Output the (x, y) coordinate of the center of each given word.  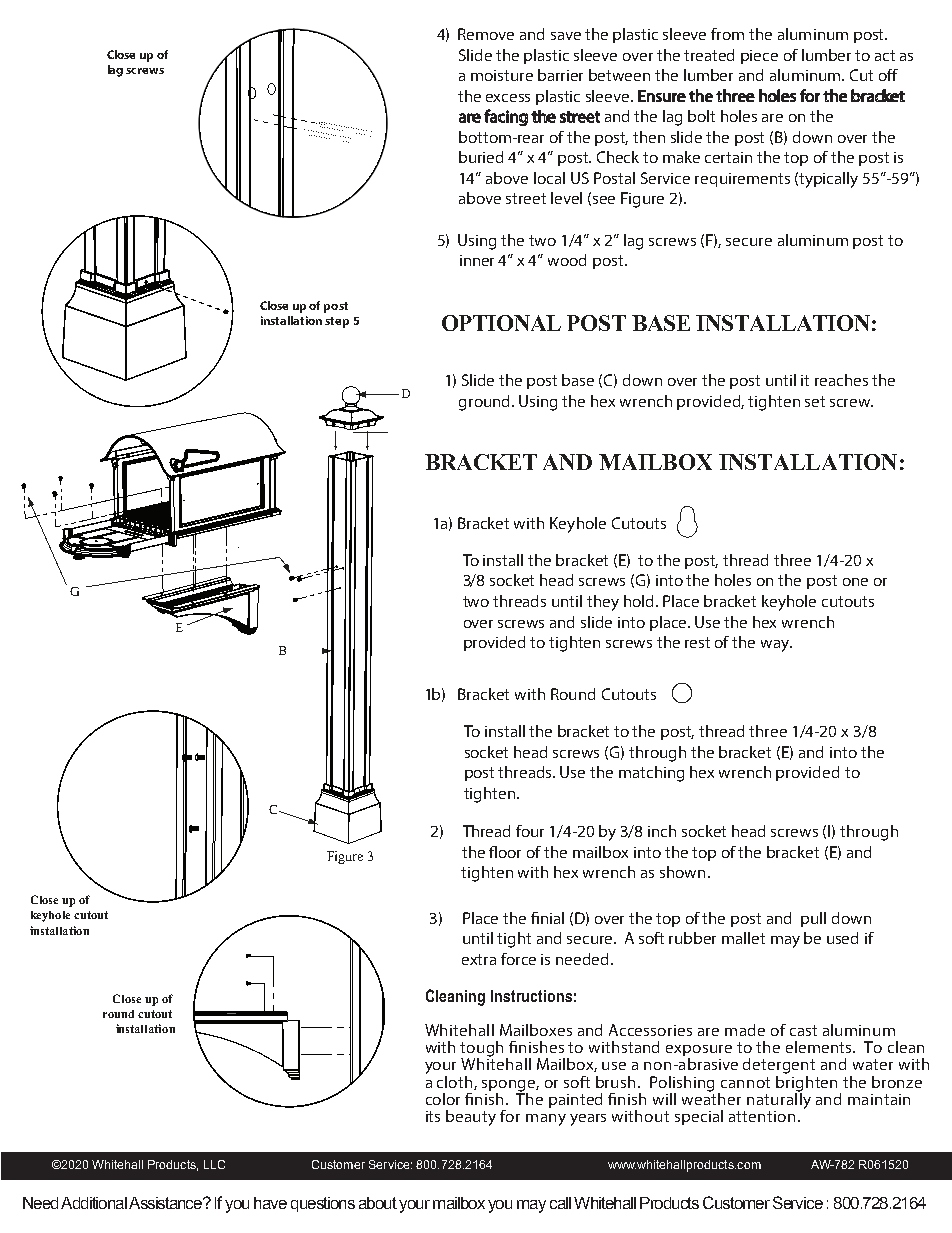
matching (651, 774)
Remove (486, 34)
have (270, 1203)
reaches (841, 380)
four (530, 831)
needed (584, 959)
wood (567, 260)
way (776, 646)
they (603, 603)
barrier (560, 75)
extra (479, 959)
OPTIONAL (501, 323)
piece (759, 57)
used (842, 938)
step (337, 322)
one (855, 582)
